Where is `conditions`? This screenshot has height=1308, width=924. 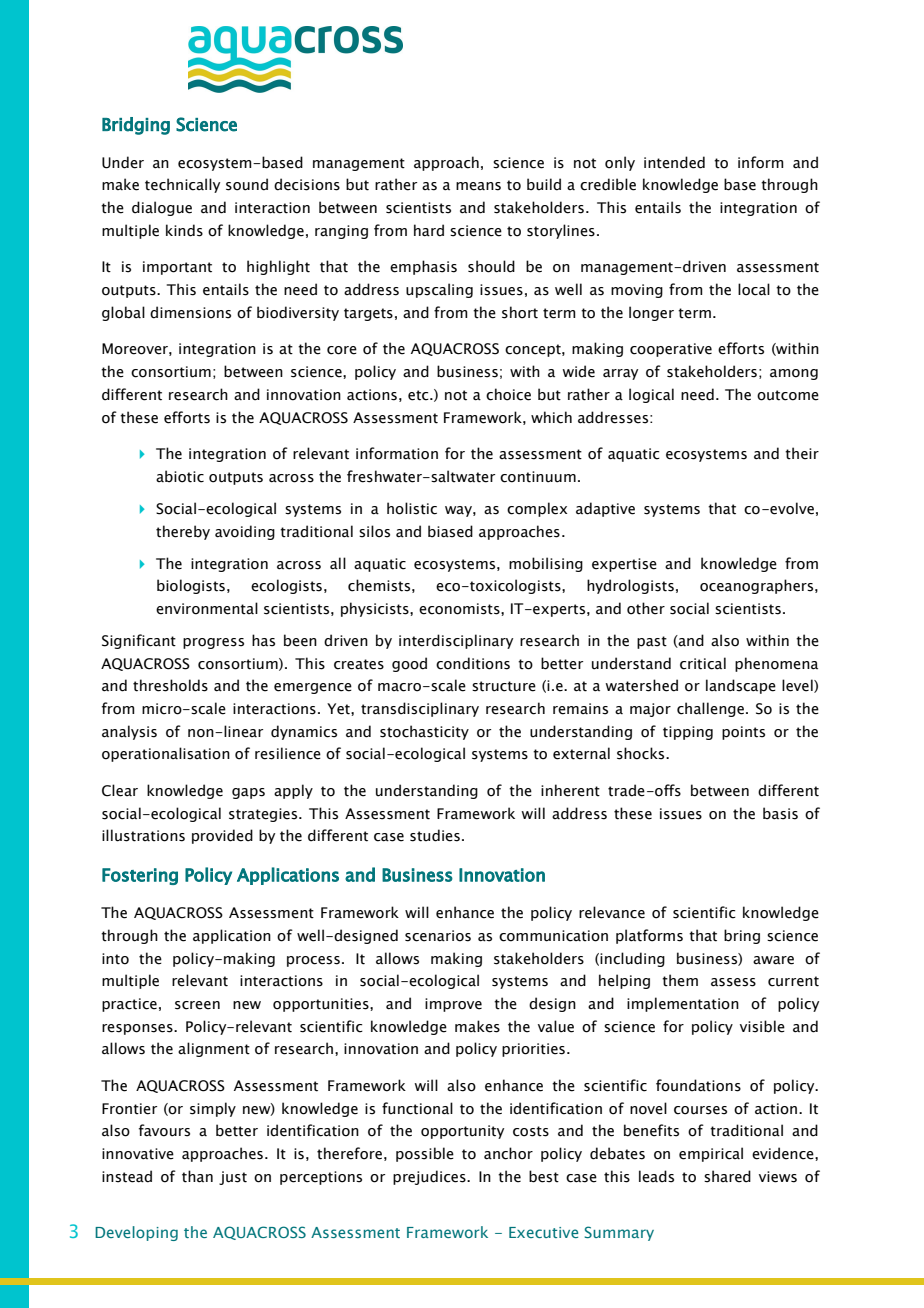
conditions is located at coordinates (473, 663).
